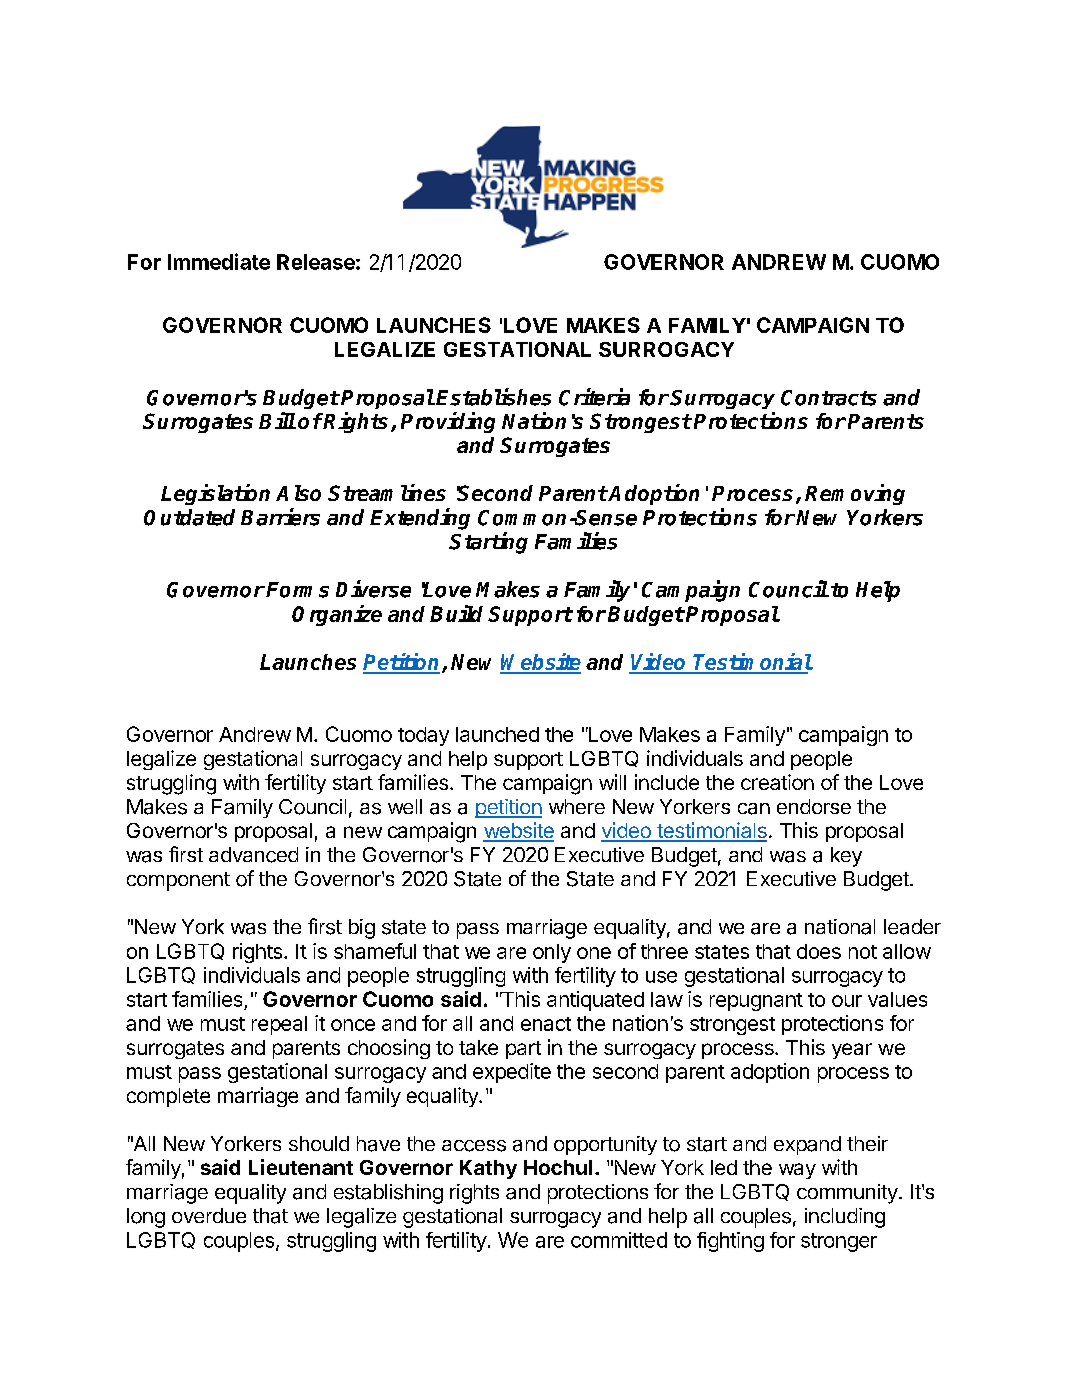 The height and width of the screenshot is (1381, 1067). Describe the element at coordinates (829, 398) in the screenshot. I see `Contracts` at that location.
